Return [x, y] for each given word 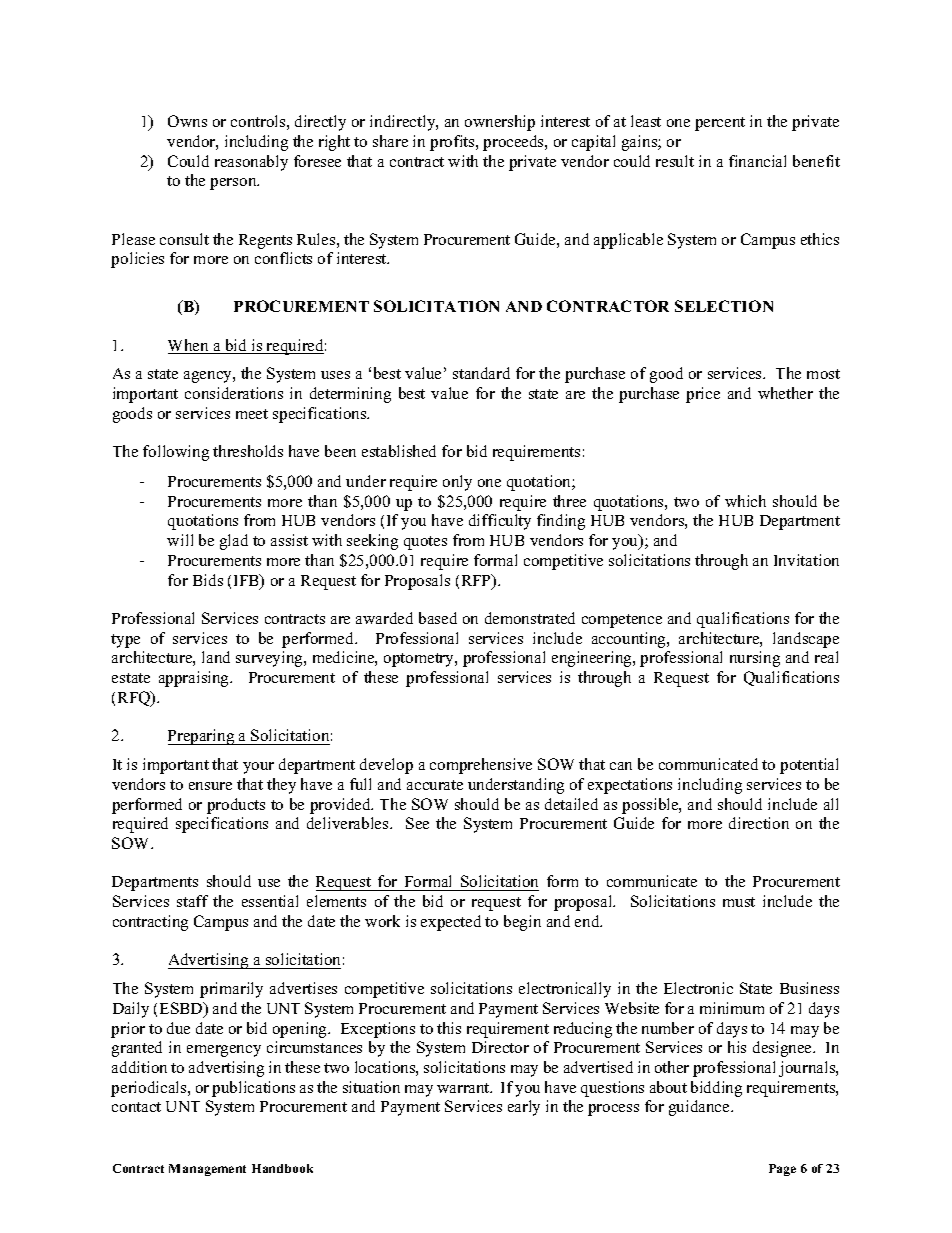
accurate [435, 785]
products [236, 806]
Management [207, 1170]
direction [759, 823]
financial [757, 161]
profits [453, 143]
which [745, 501]
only [457, 483]
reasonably [251, 163]
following [176, 453]
